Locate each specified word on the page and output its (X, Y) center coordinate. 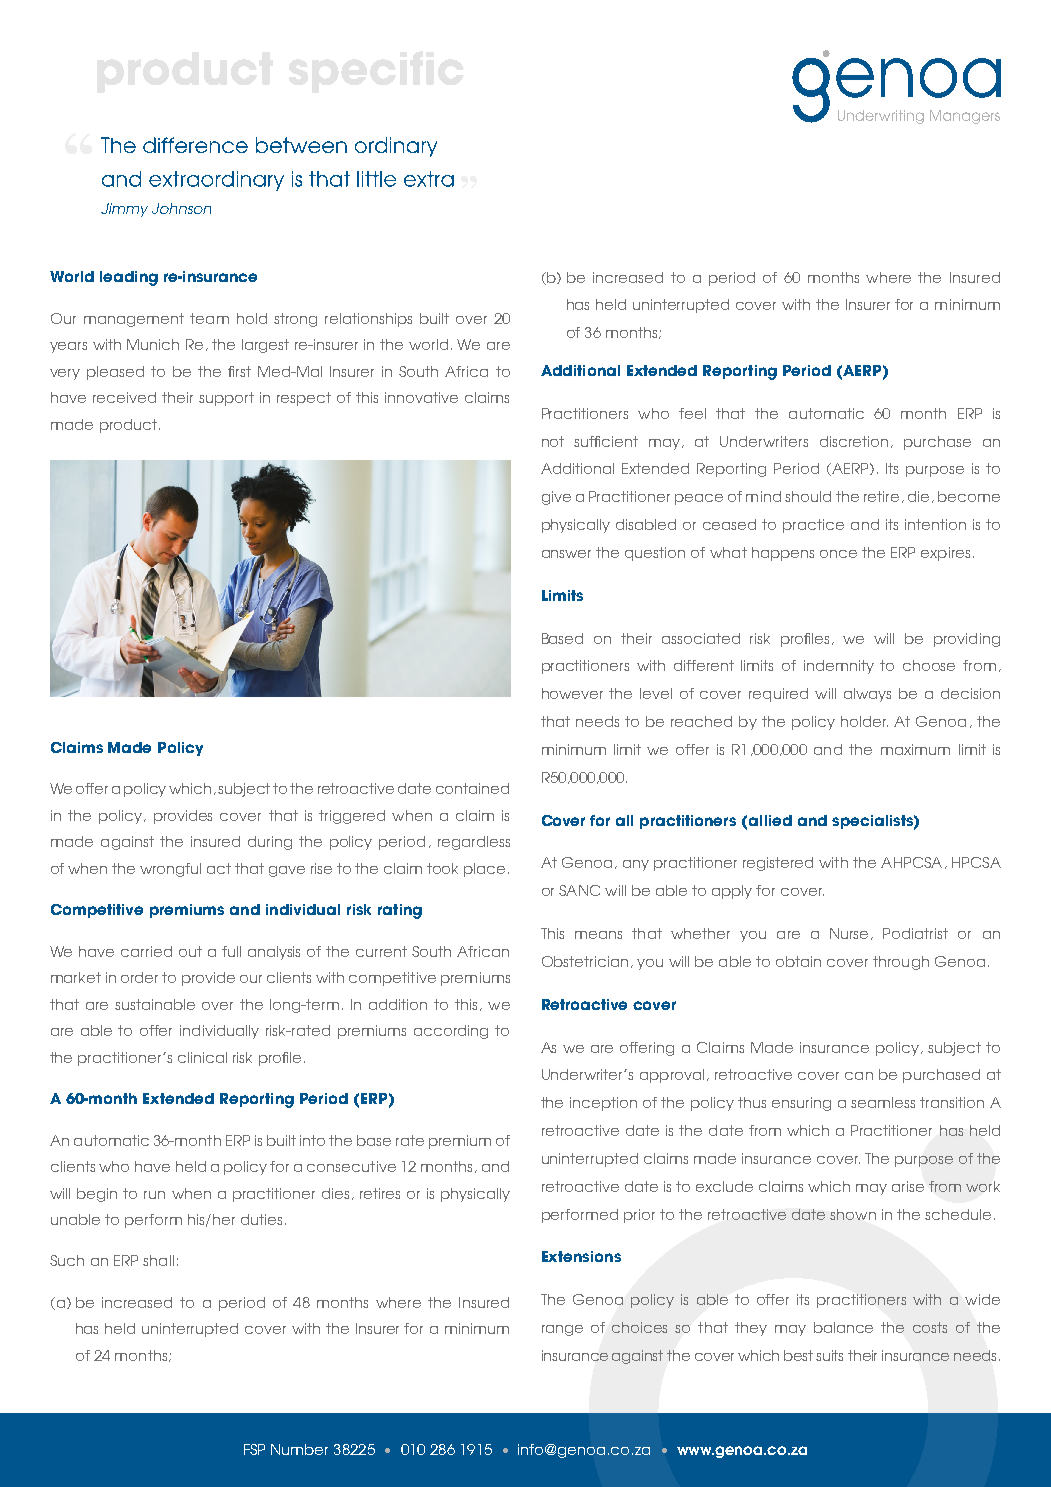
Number (299, 1449)
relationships (368, 320)
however (572, 693)
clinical (202, 1057)
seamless (883, 1102)
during (270, 843)
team (209, 318)
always (867, 695)
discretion (854, 441)
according (451, 1032)
